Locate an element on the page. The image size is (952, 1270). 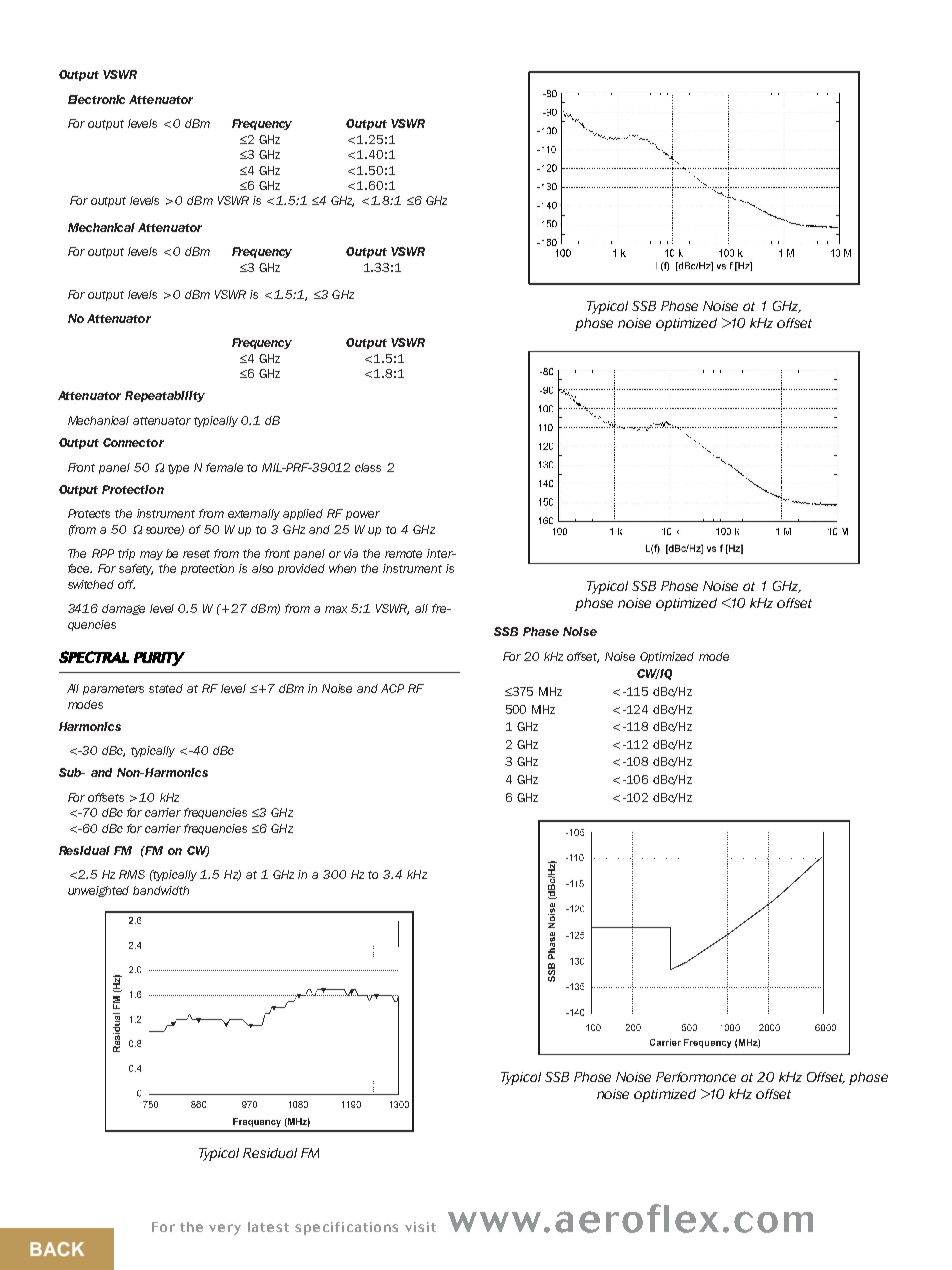
Electronic is located at coordinates (96, 99).
